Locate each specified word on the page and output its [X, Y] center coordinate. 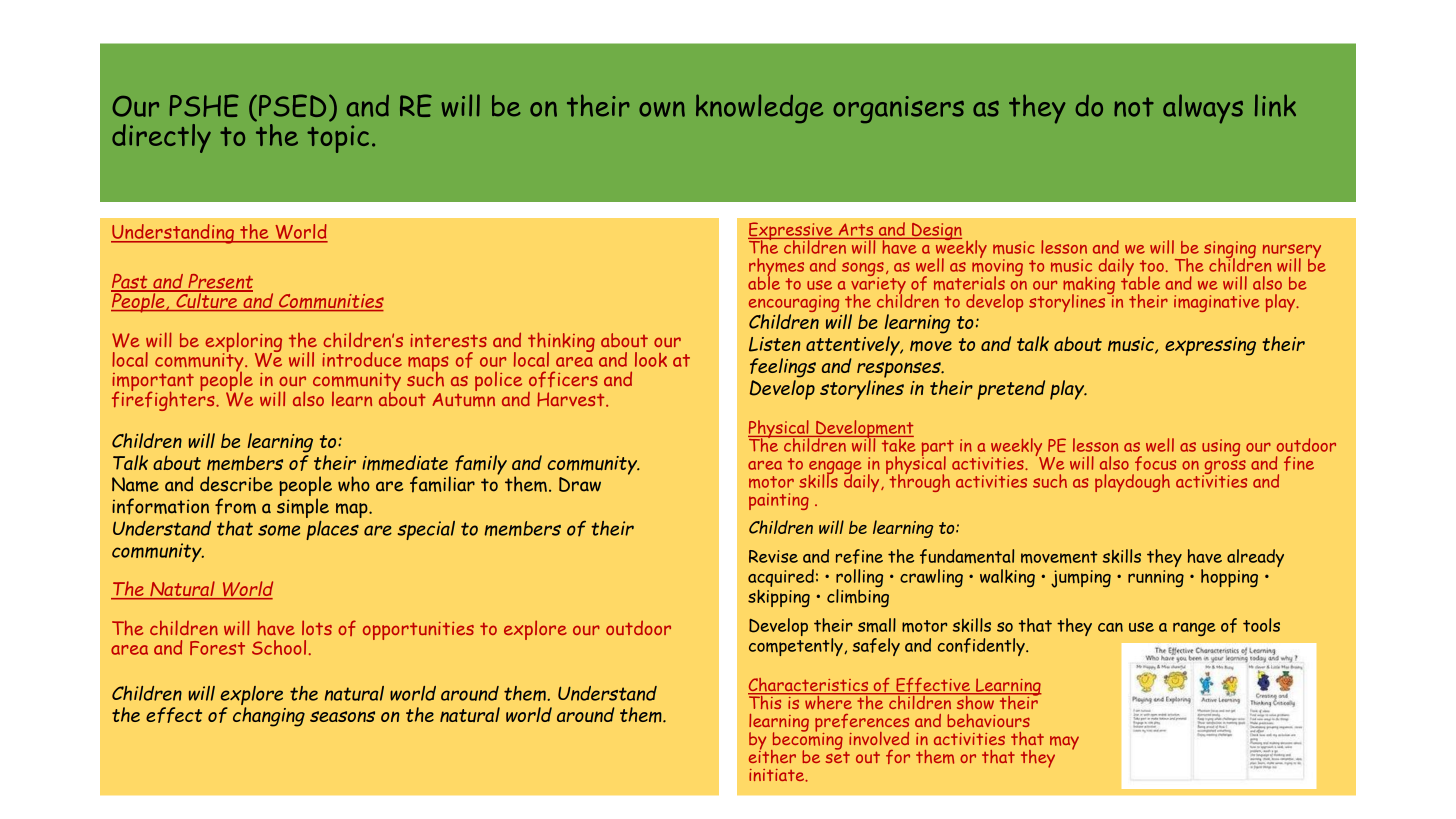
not [1134, 107]
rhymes [776, 268]
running [1156, 578]
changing [269, 717]
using [1221, 447]
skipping [779, 598]
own [662, 109]
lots [317, 627]
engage [835, 469]
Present [219, 282]
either [772, 756]
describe [236, 484]
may [1064, 743]
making [1089, 286]
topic [338, 139]
